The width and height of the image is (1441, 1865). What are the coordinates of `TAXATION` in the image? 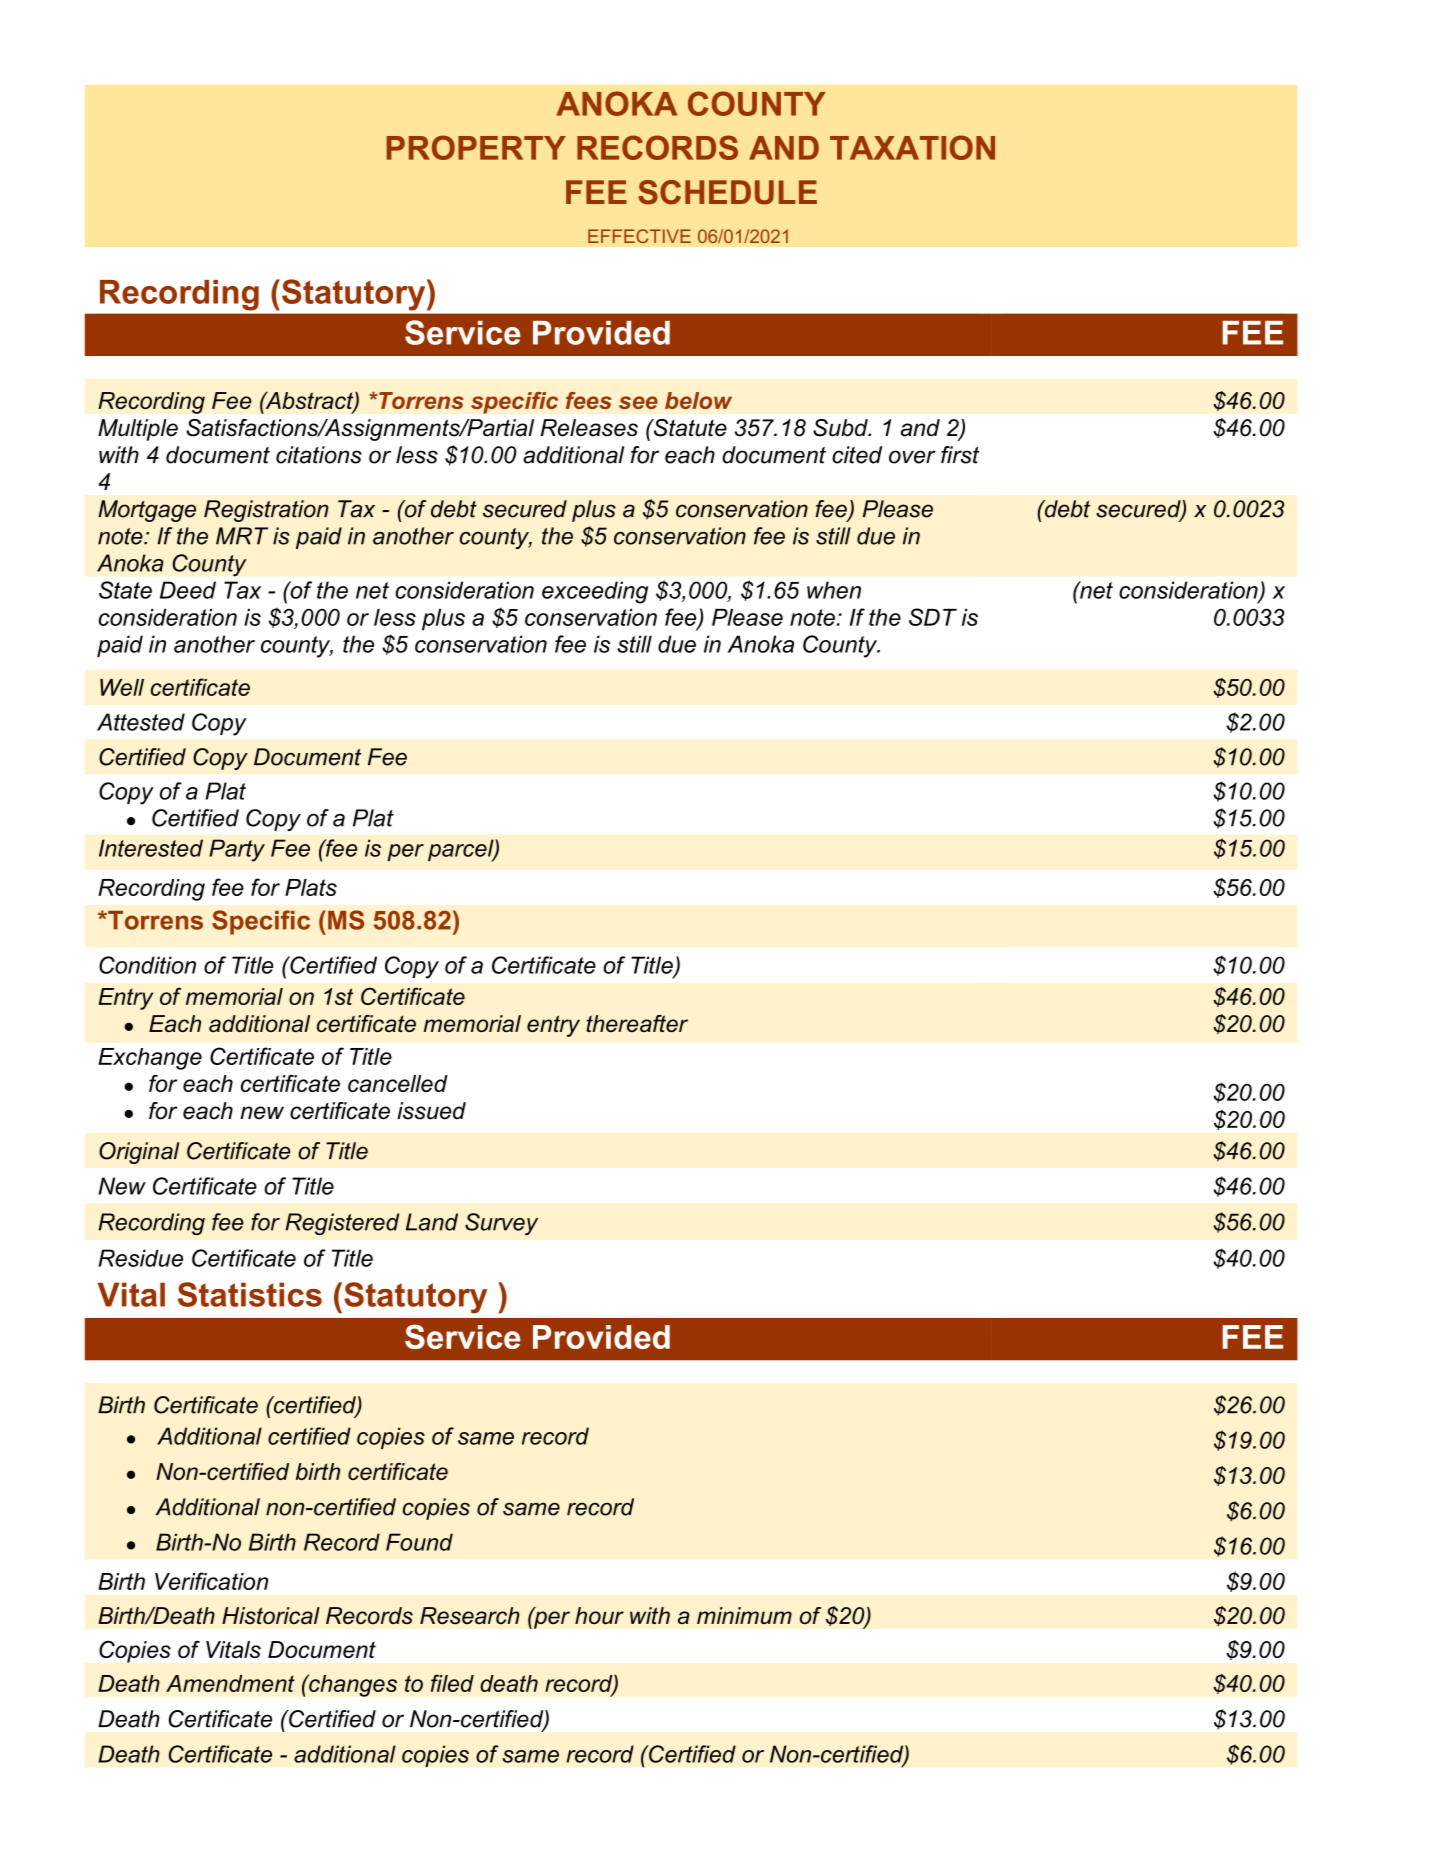 It's located at (912, 147).
